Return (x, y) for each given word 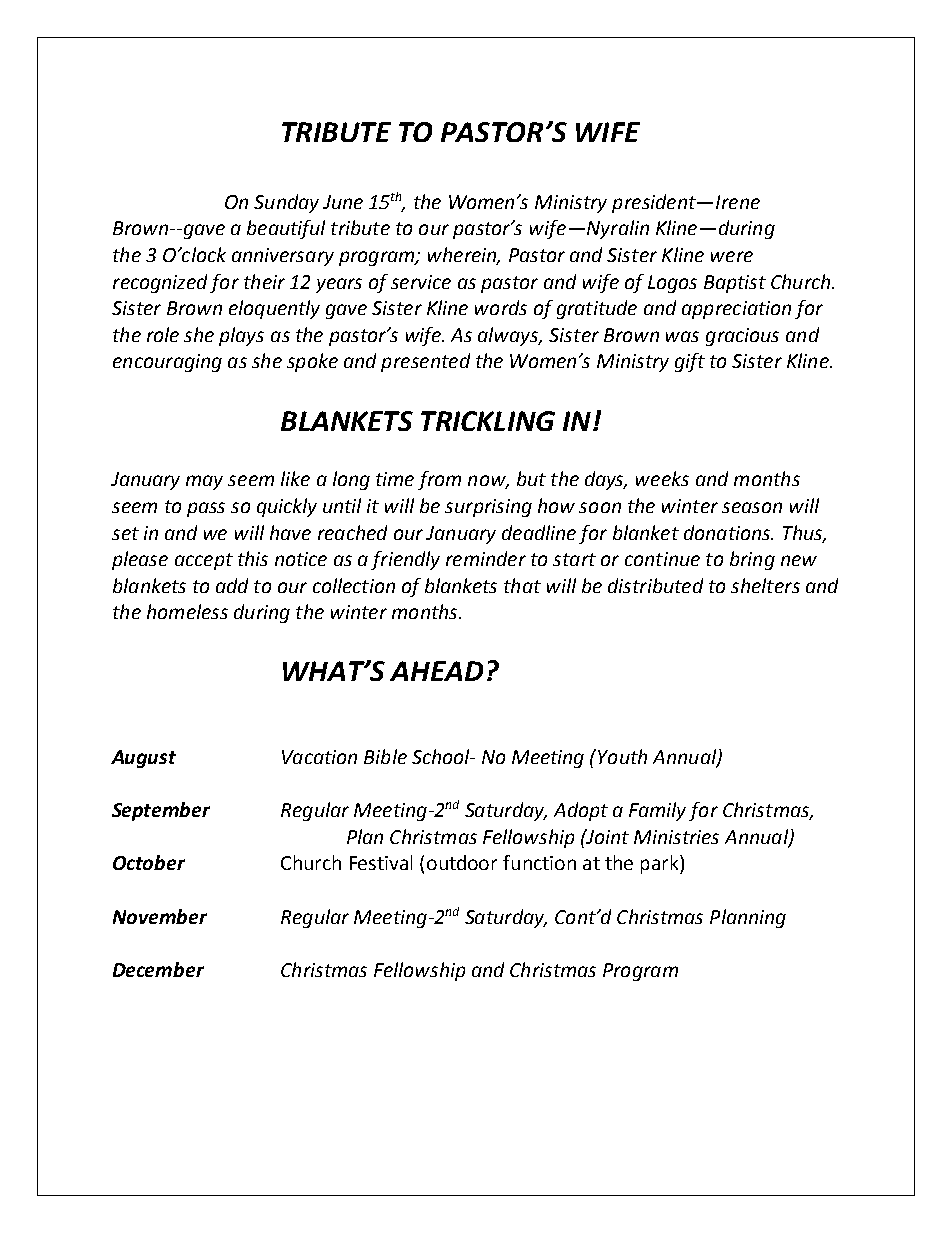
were (732, 256)
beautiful (286, 229)
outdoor (462, 862)
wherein (463, 256)
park (661, 864)
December (158, 969)
